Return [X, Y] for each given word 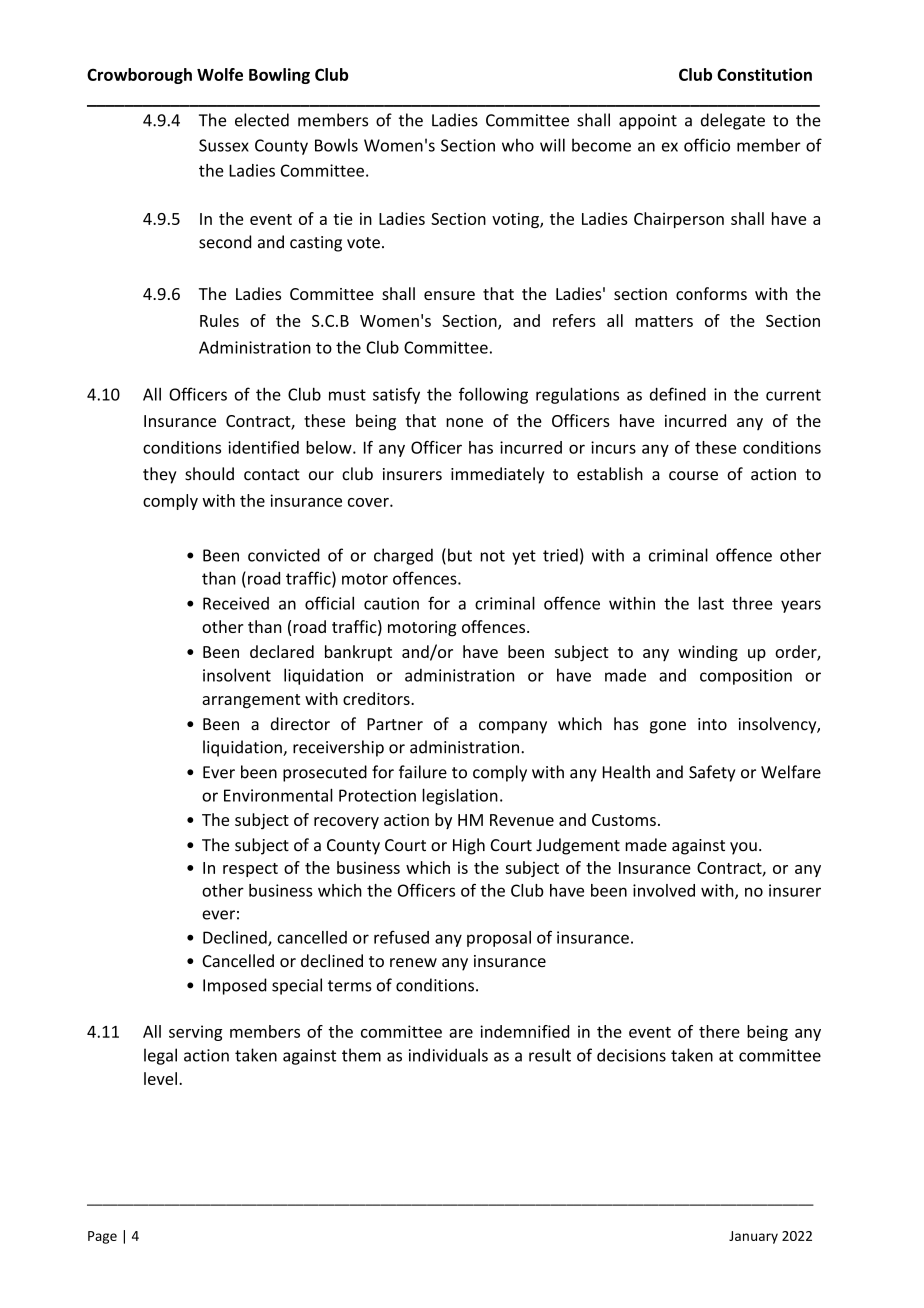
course [693, 476]
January [753, 1237]
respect [250, 870]
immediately [498, 475]
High [469, 846]
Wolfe [220, 74]
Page [102, 1237]
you [743, 848]
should [209, 474]
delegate [733, 121]
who [518, 145]
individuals [448, 1055]
